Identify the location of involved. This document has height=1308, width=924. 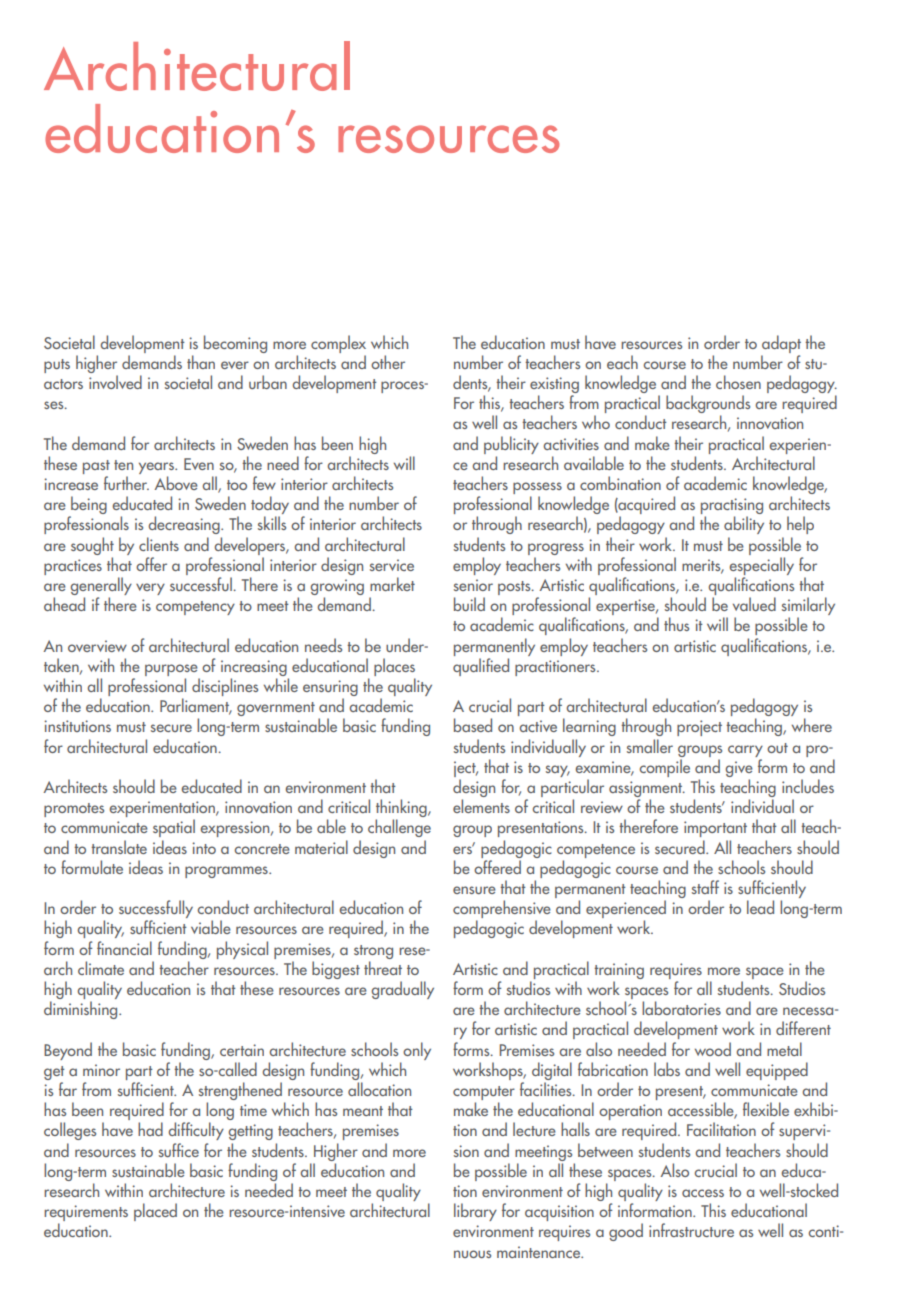
(115, 382).
